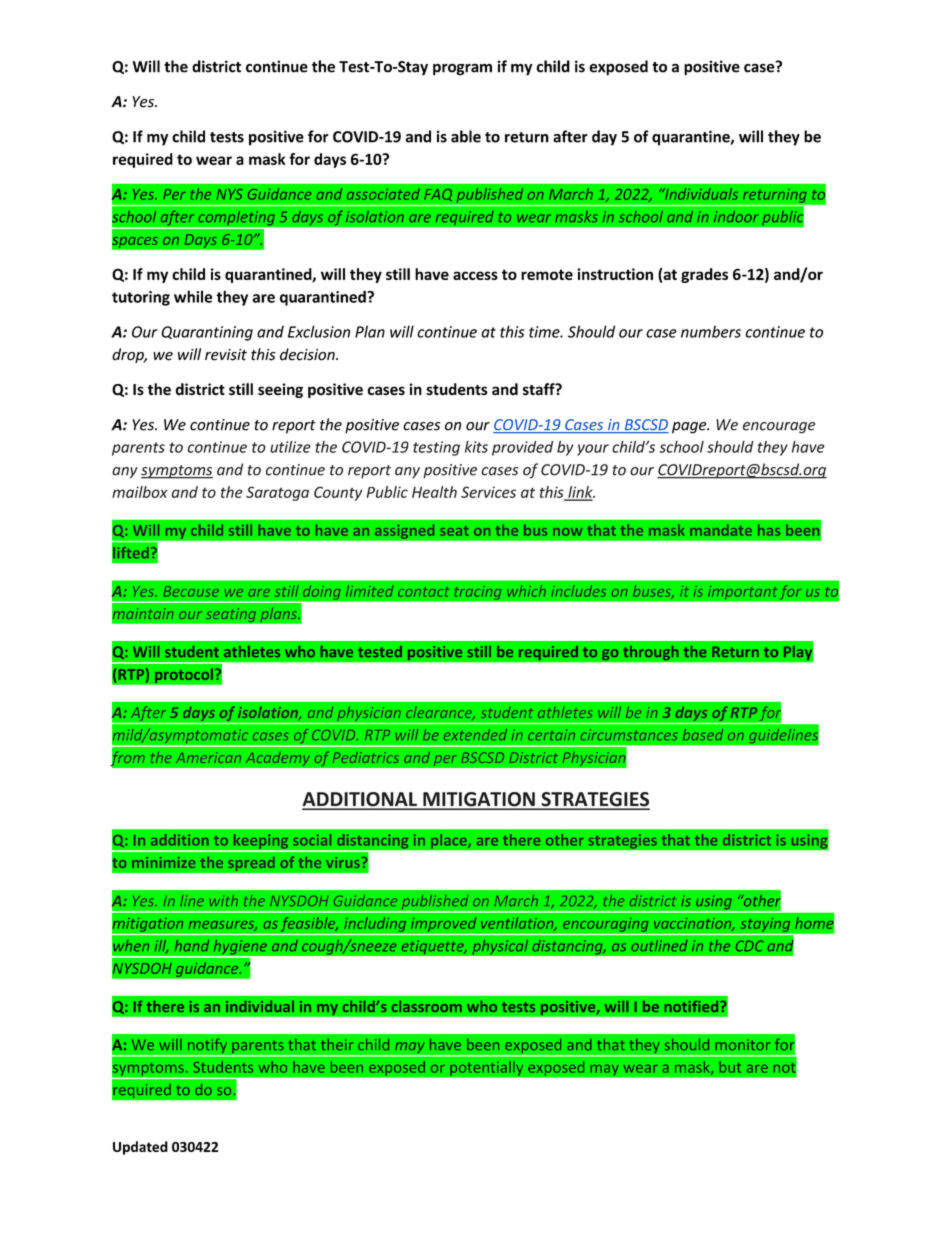 The image size is (952, 1233). What do you see at coordinates (383, 194) in the screenshot?
I see `associated` at bounding box center [383, 194].
